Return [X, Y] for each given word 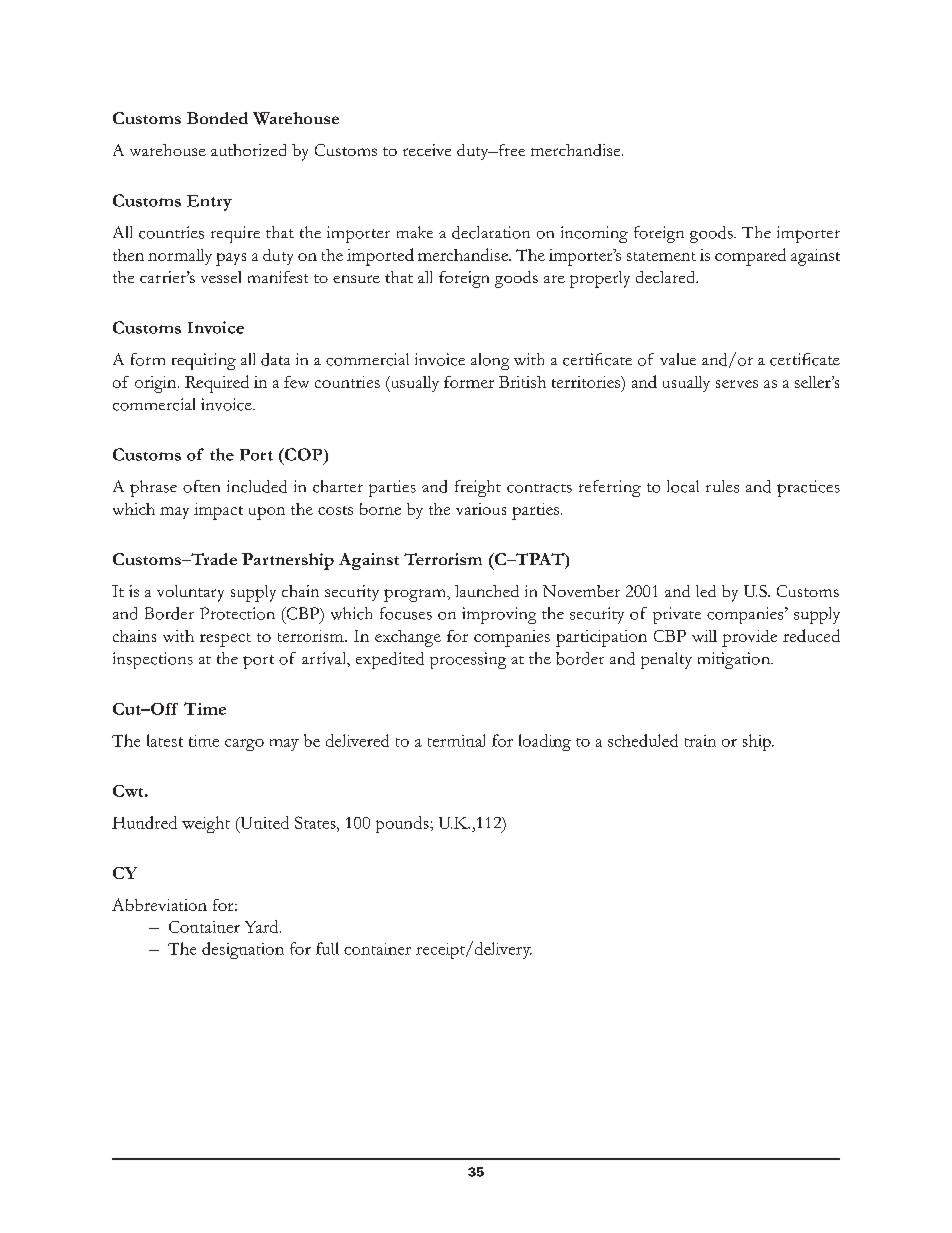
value [678, 359]
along [490, 361]
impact [218, 511]
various [481, 509]
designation [243, 950]
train [700, 741]
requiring [204, 361]
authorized [248, 150]
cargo [244, 745]
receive [427, 150]
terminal [456, 740]
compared [750, 257]
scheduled [643, 740]
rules [722, 486]
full [327, 948]
